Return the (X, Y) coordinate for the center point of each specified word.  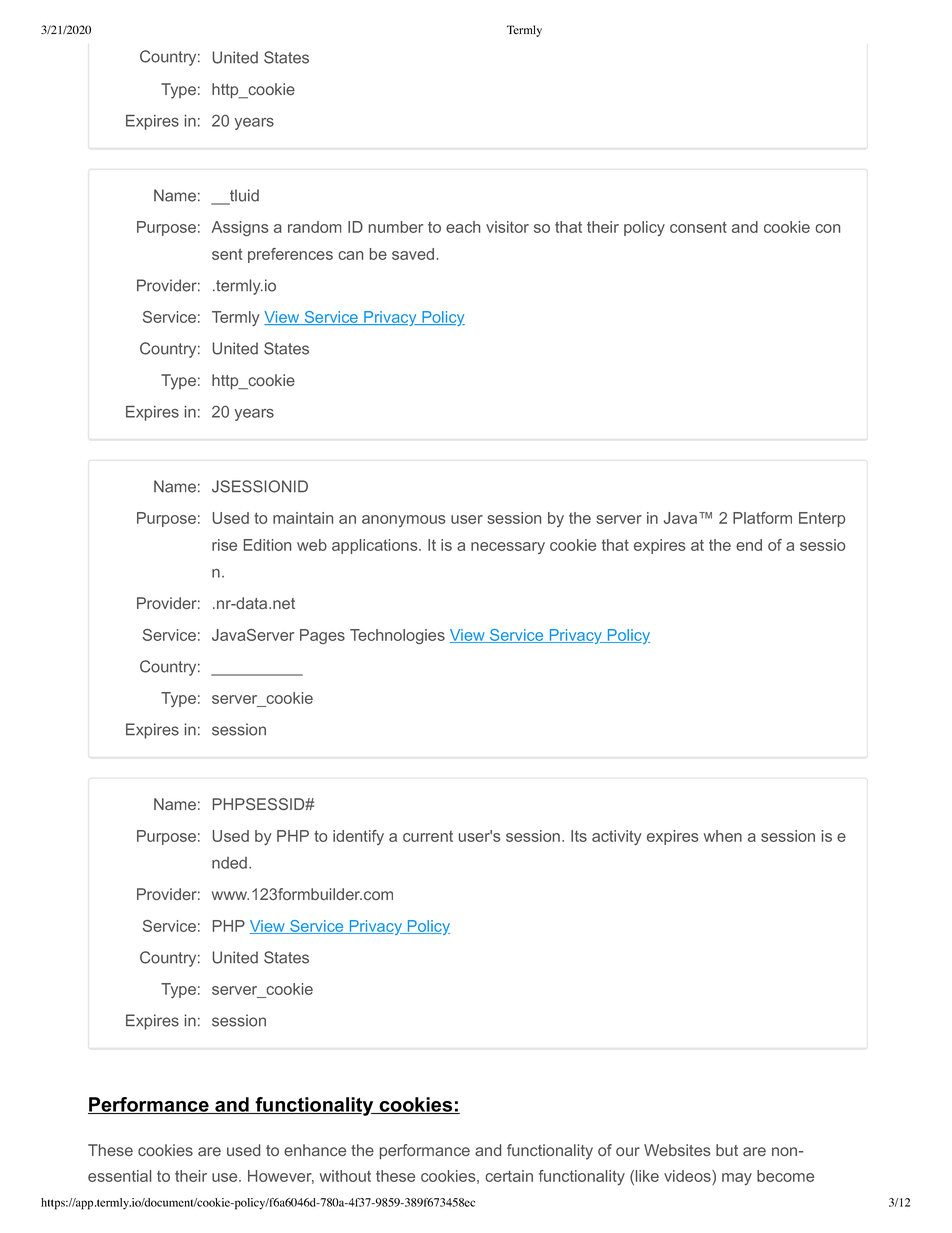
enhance (315, 1150)
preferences (290, 255)
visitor (507, 227)
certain (509, 1176)
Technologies (397, 637)
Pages (322, 636)
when (723, 836)
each (463, 227)
